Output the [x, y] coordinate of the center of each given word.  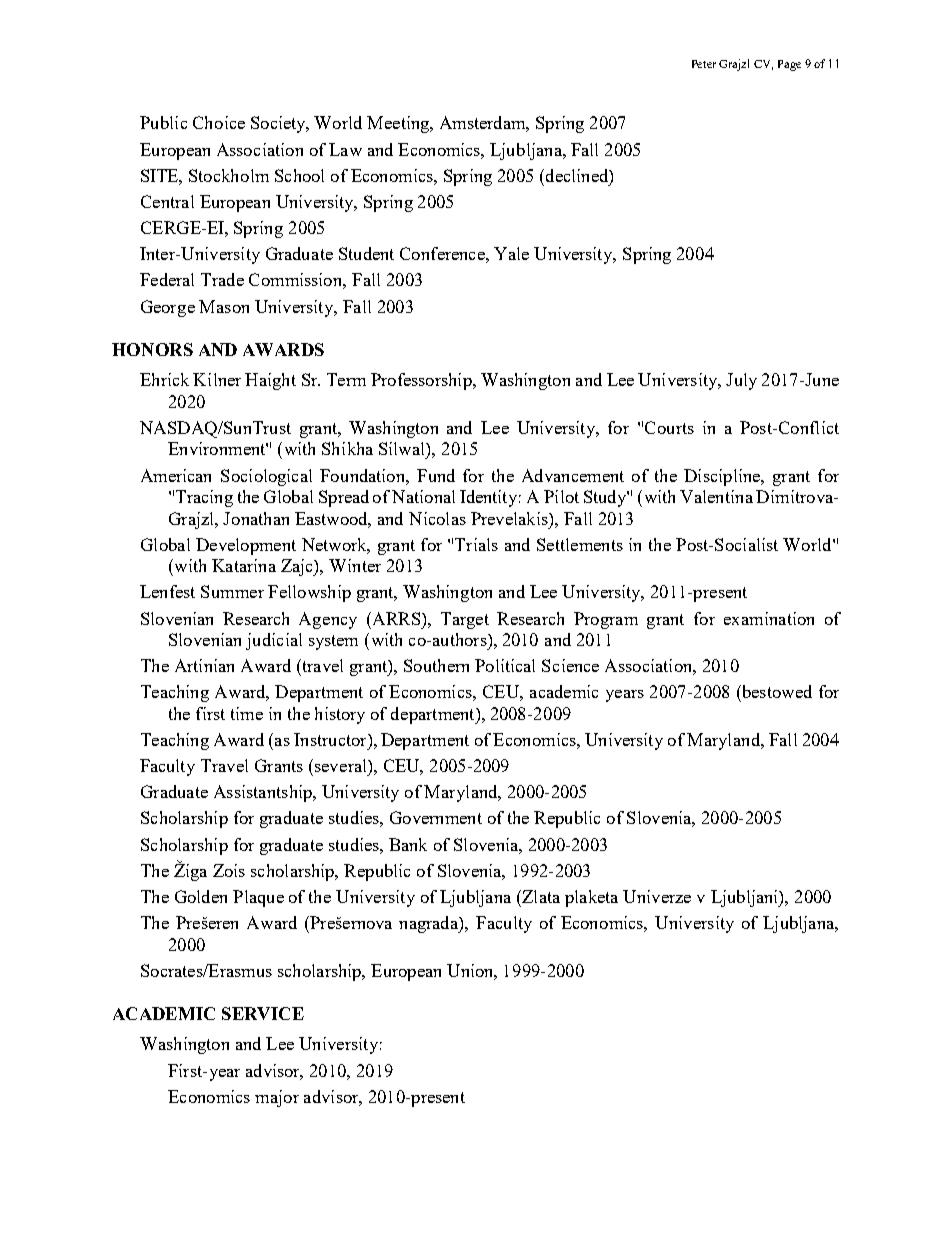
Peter [704, 64]
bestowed [776, 691]
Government [436, 817]
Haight [270, 381]
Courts [669, 427]
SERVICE [263, 1013]
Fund [436, 475]
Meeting [399, 124]
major [277, 1098]
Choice [219, 122]
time [247, 713]
